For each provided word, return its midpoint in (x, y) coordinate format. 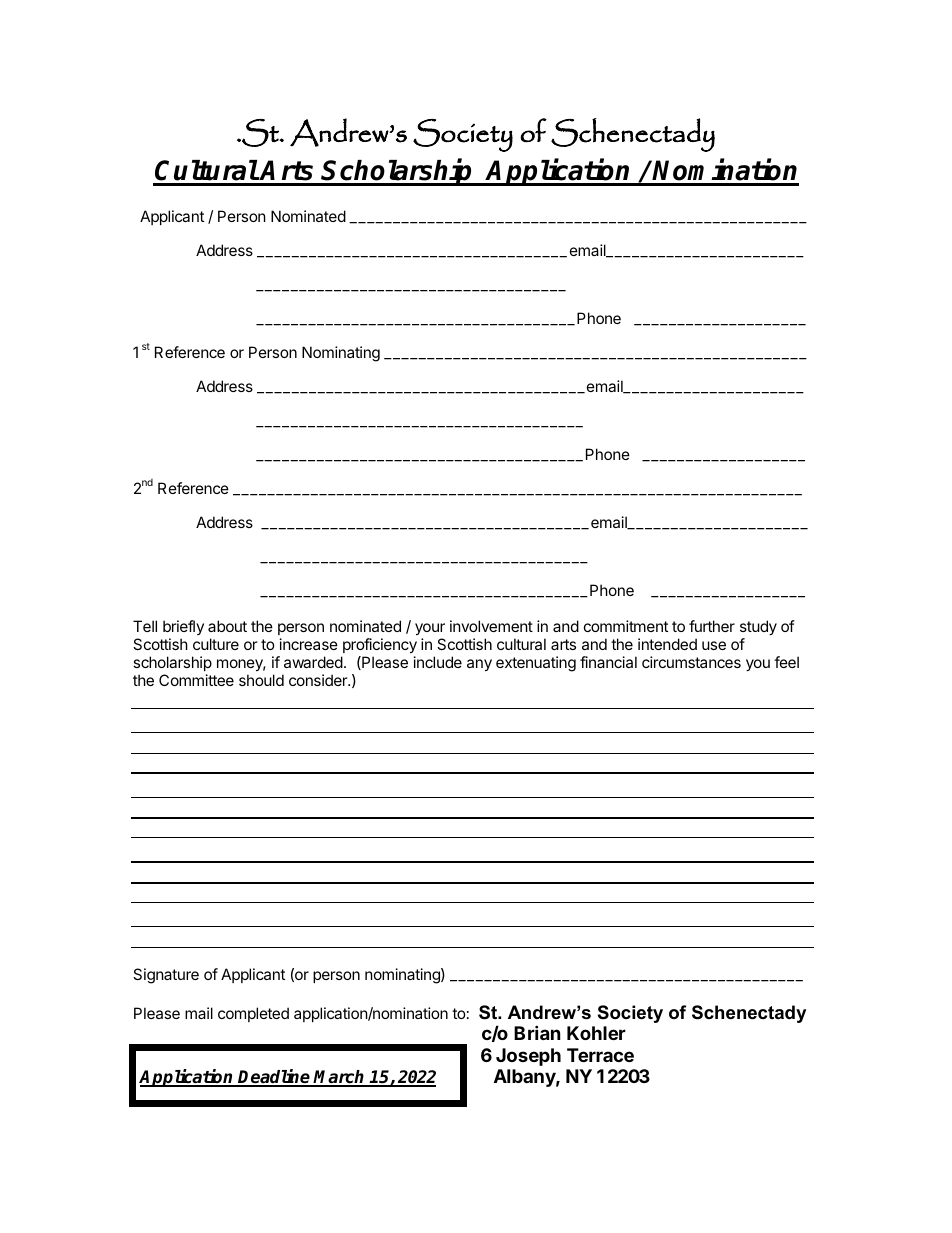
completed (253, 1014)
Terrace (600, 1055)
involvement (491, 626)
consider (319, 680)
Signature (166, 976)
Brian (537, 1032)
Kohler (596, 1033)
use (714, 645)
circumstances (691, 662)
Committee (196, 680)
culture (216, 644)
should (261, 680)
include (438, 662)
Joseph (528, 1057)
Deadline (275, 1077)
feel (786, 662)
